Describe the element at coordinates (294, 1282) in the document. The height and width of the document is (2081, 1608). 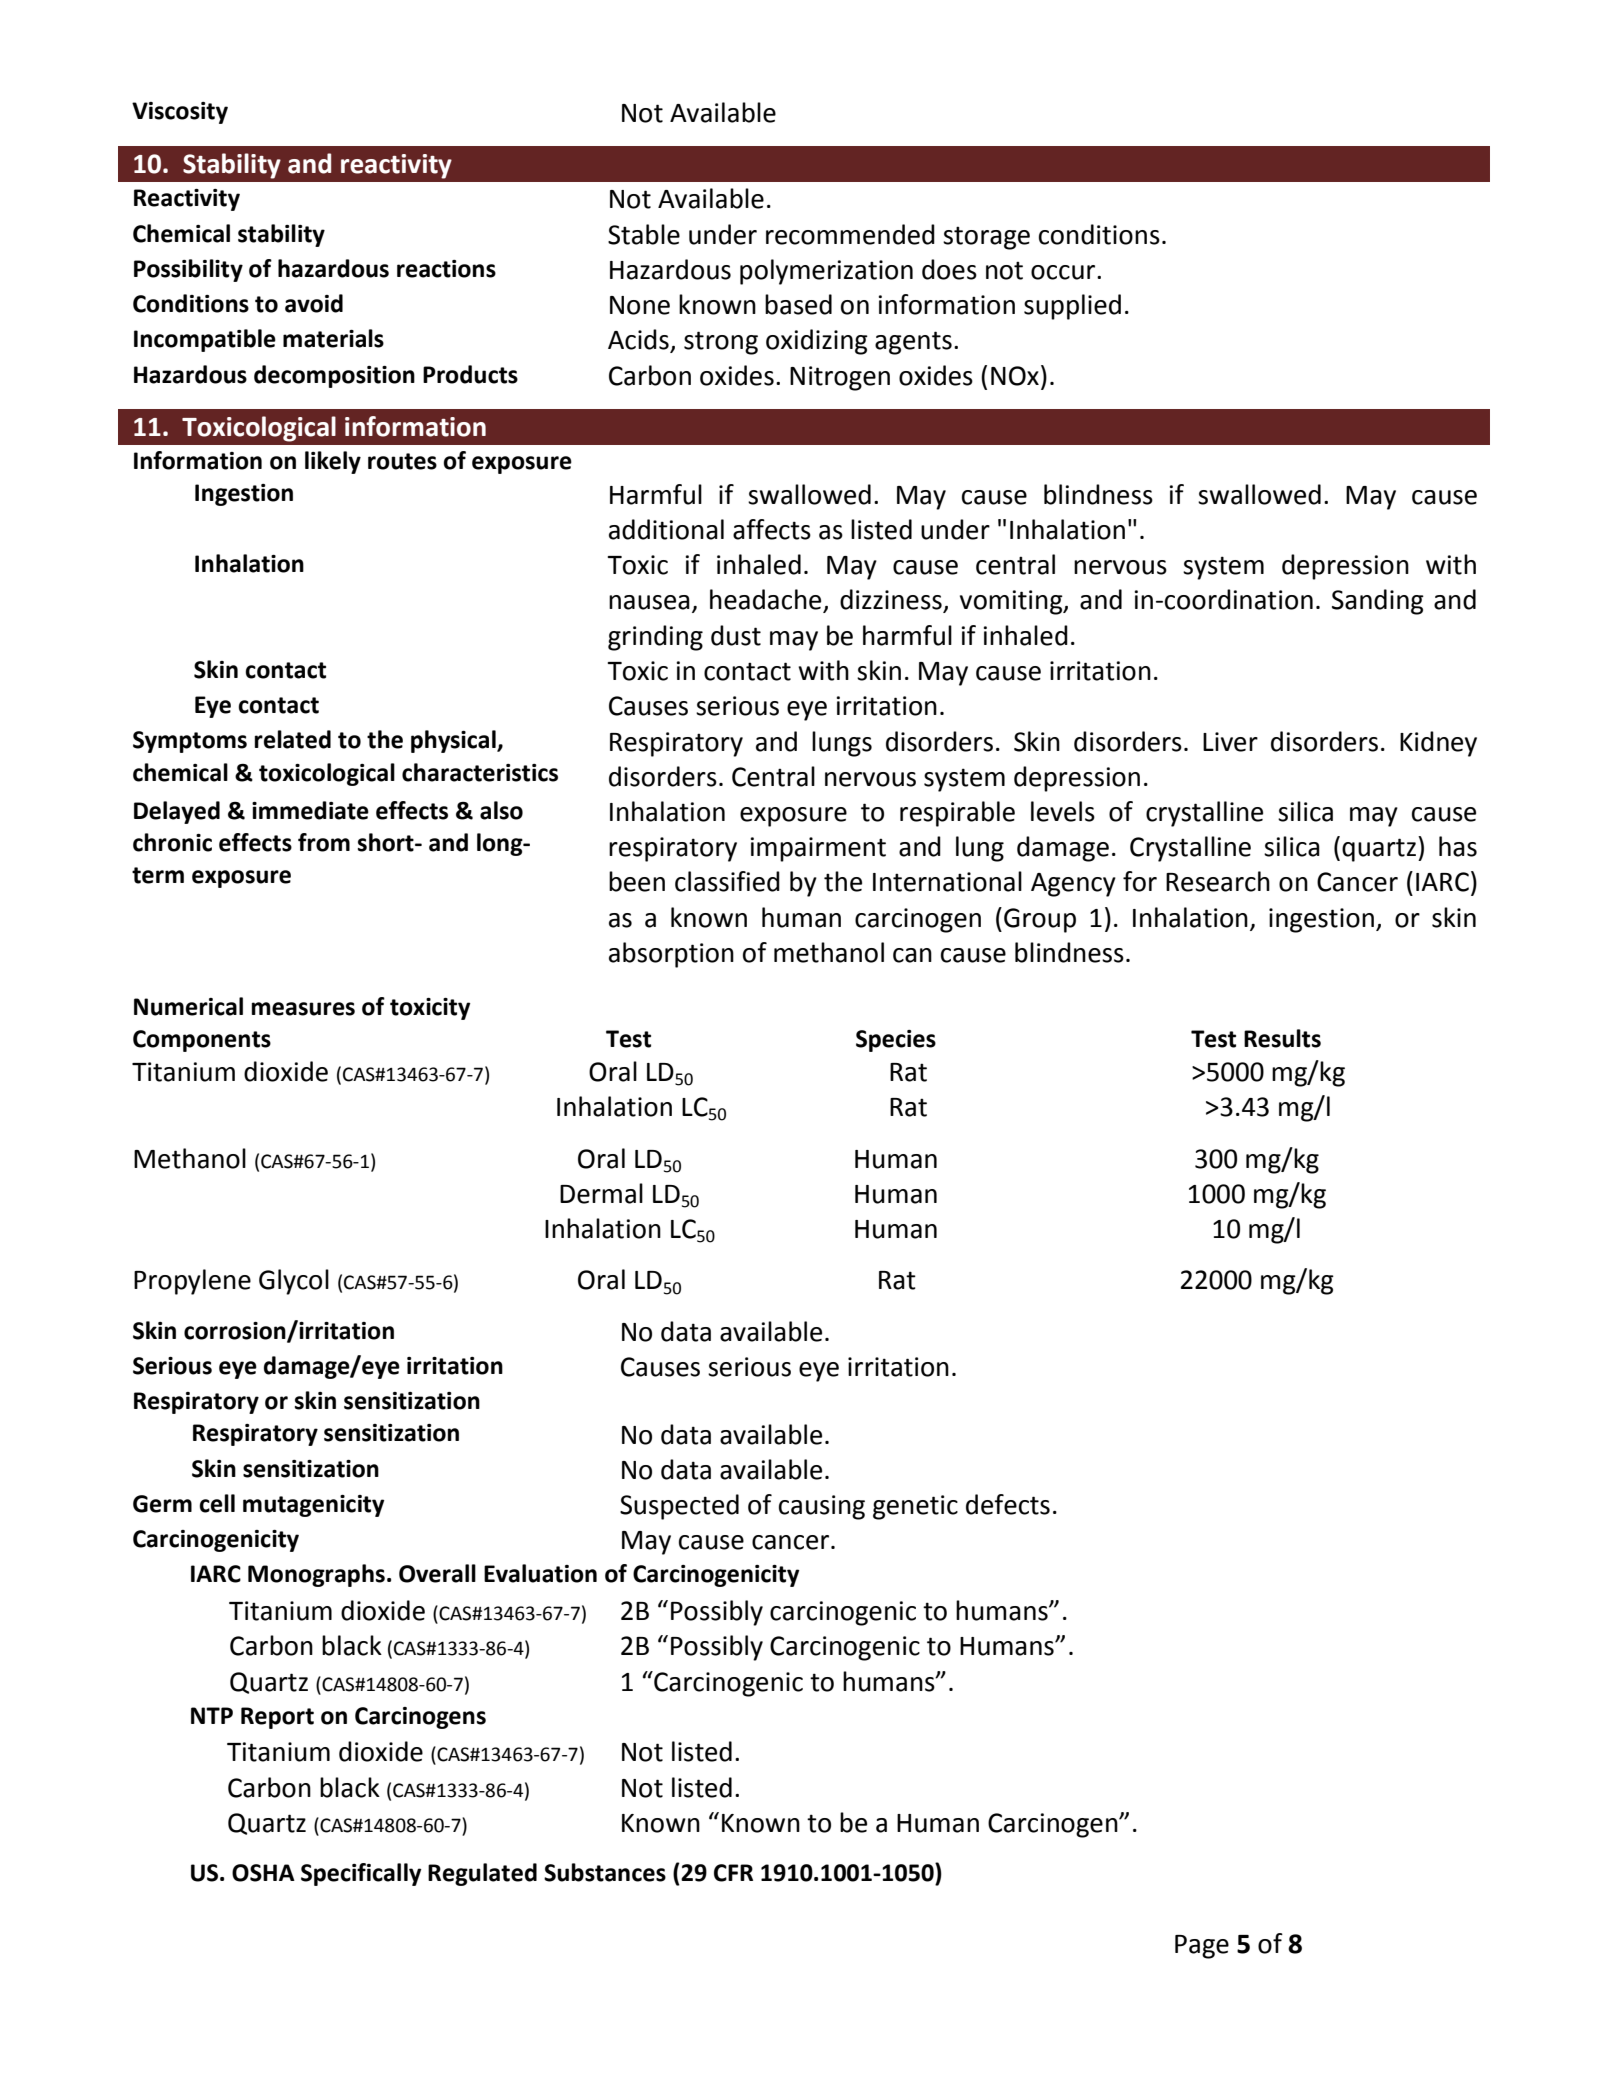
I see `Glycol` at that location.
